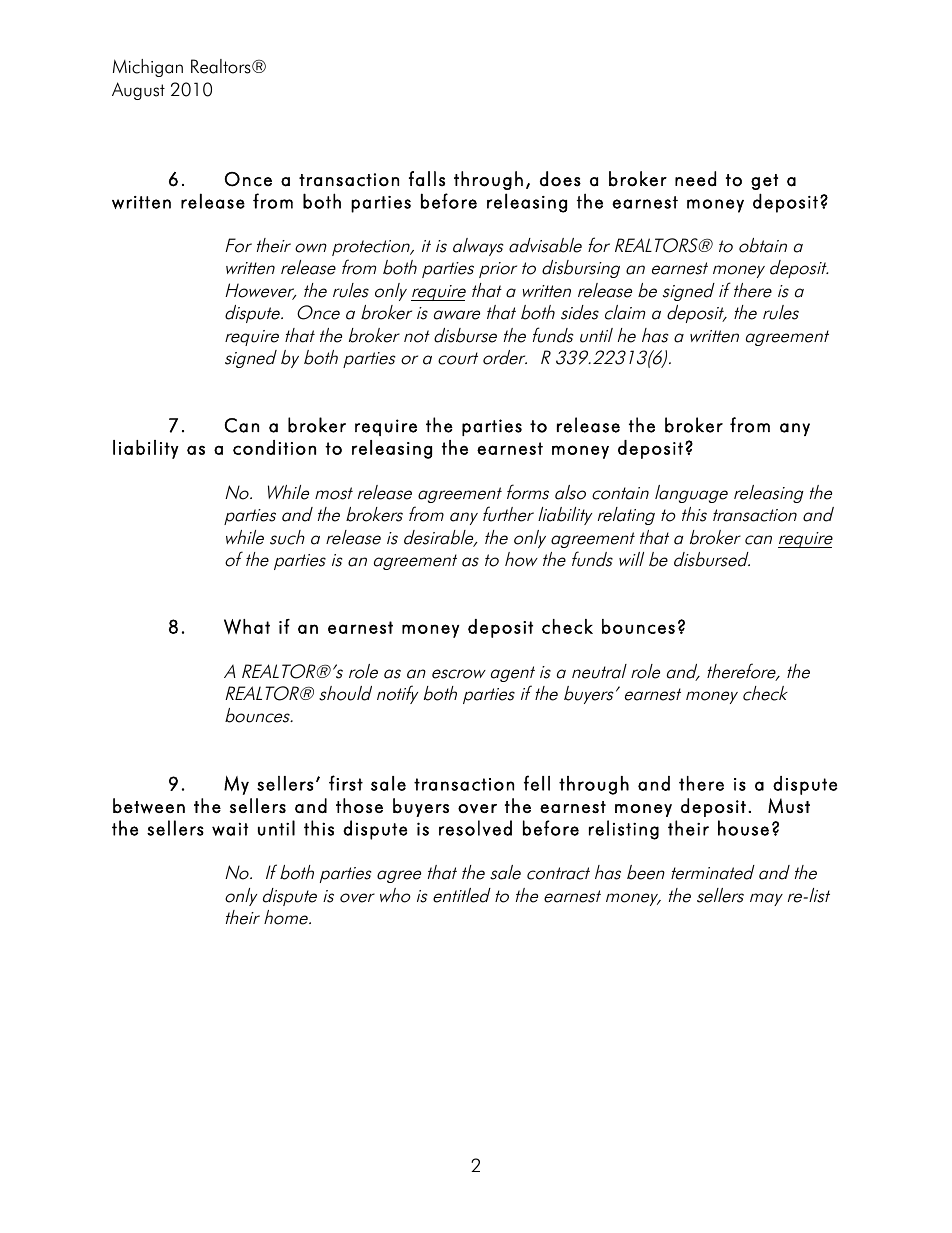  What do you see at coordinates (695, 179) in the document?
I see `need` at bounding box center [695, 179].
